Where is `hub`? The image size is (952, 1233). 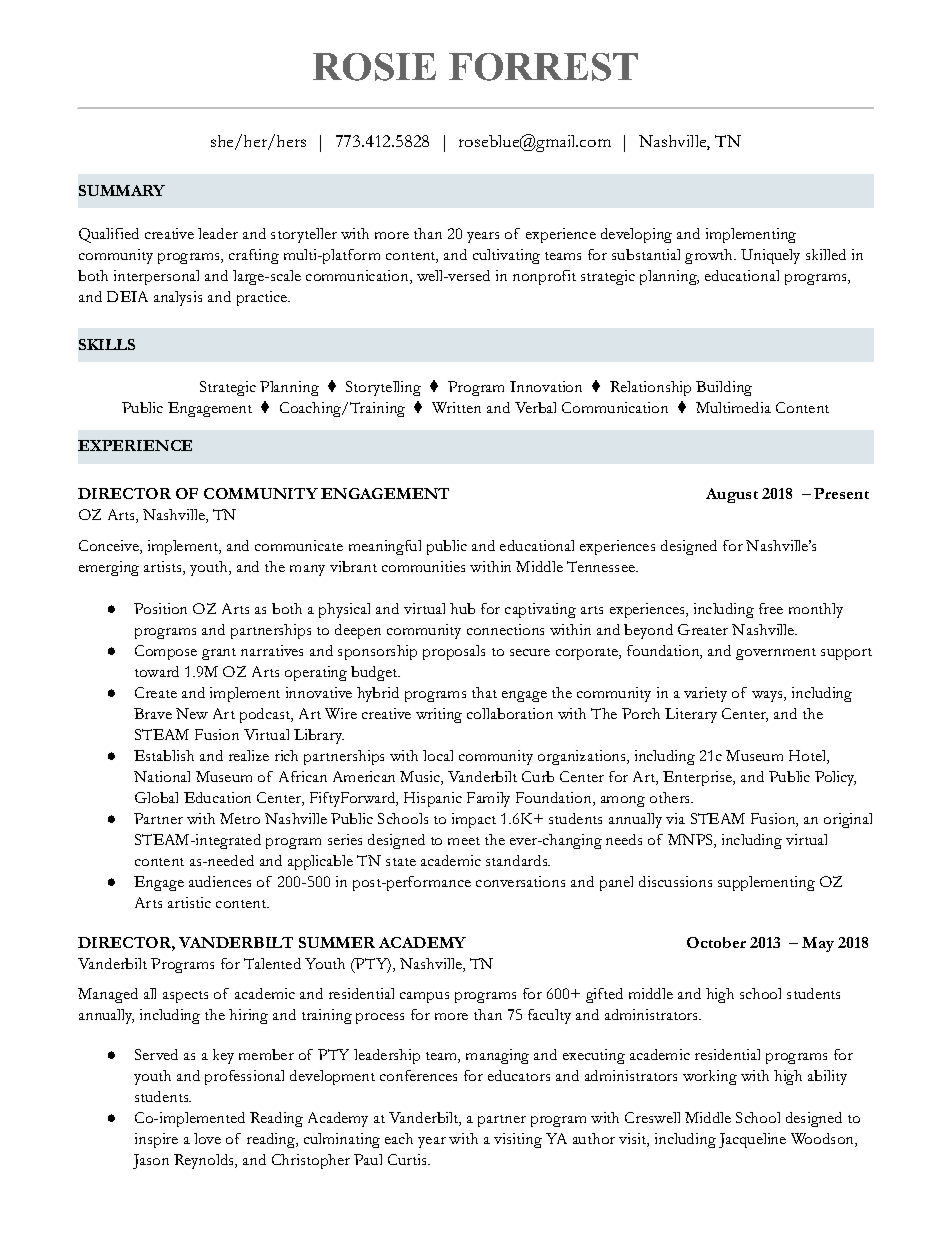
hub is located at coordinates (462, 608).
